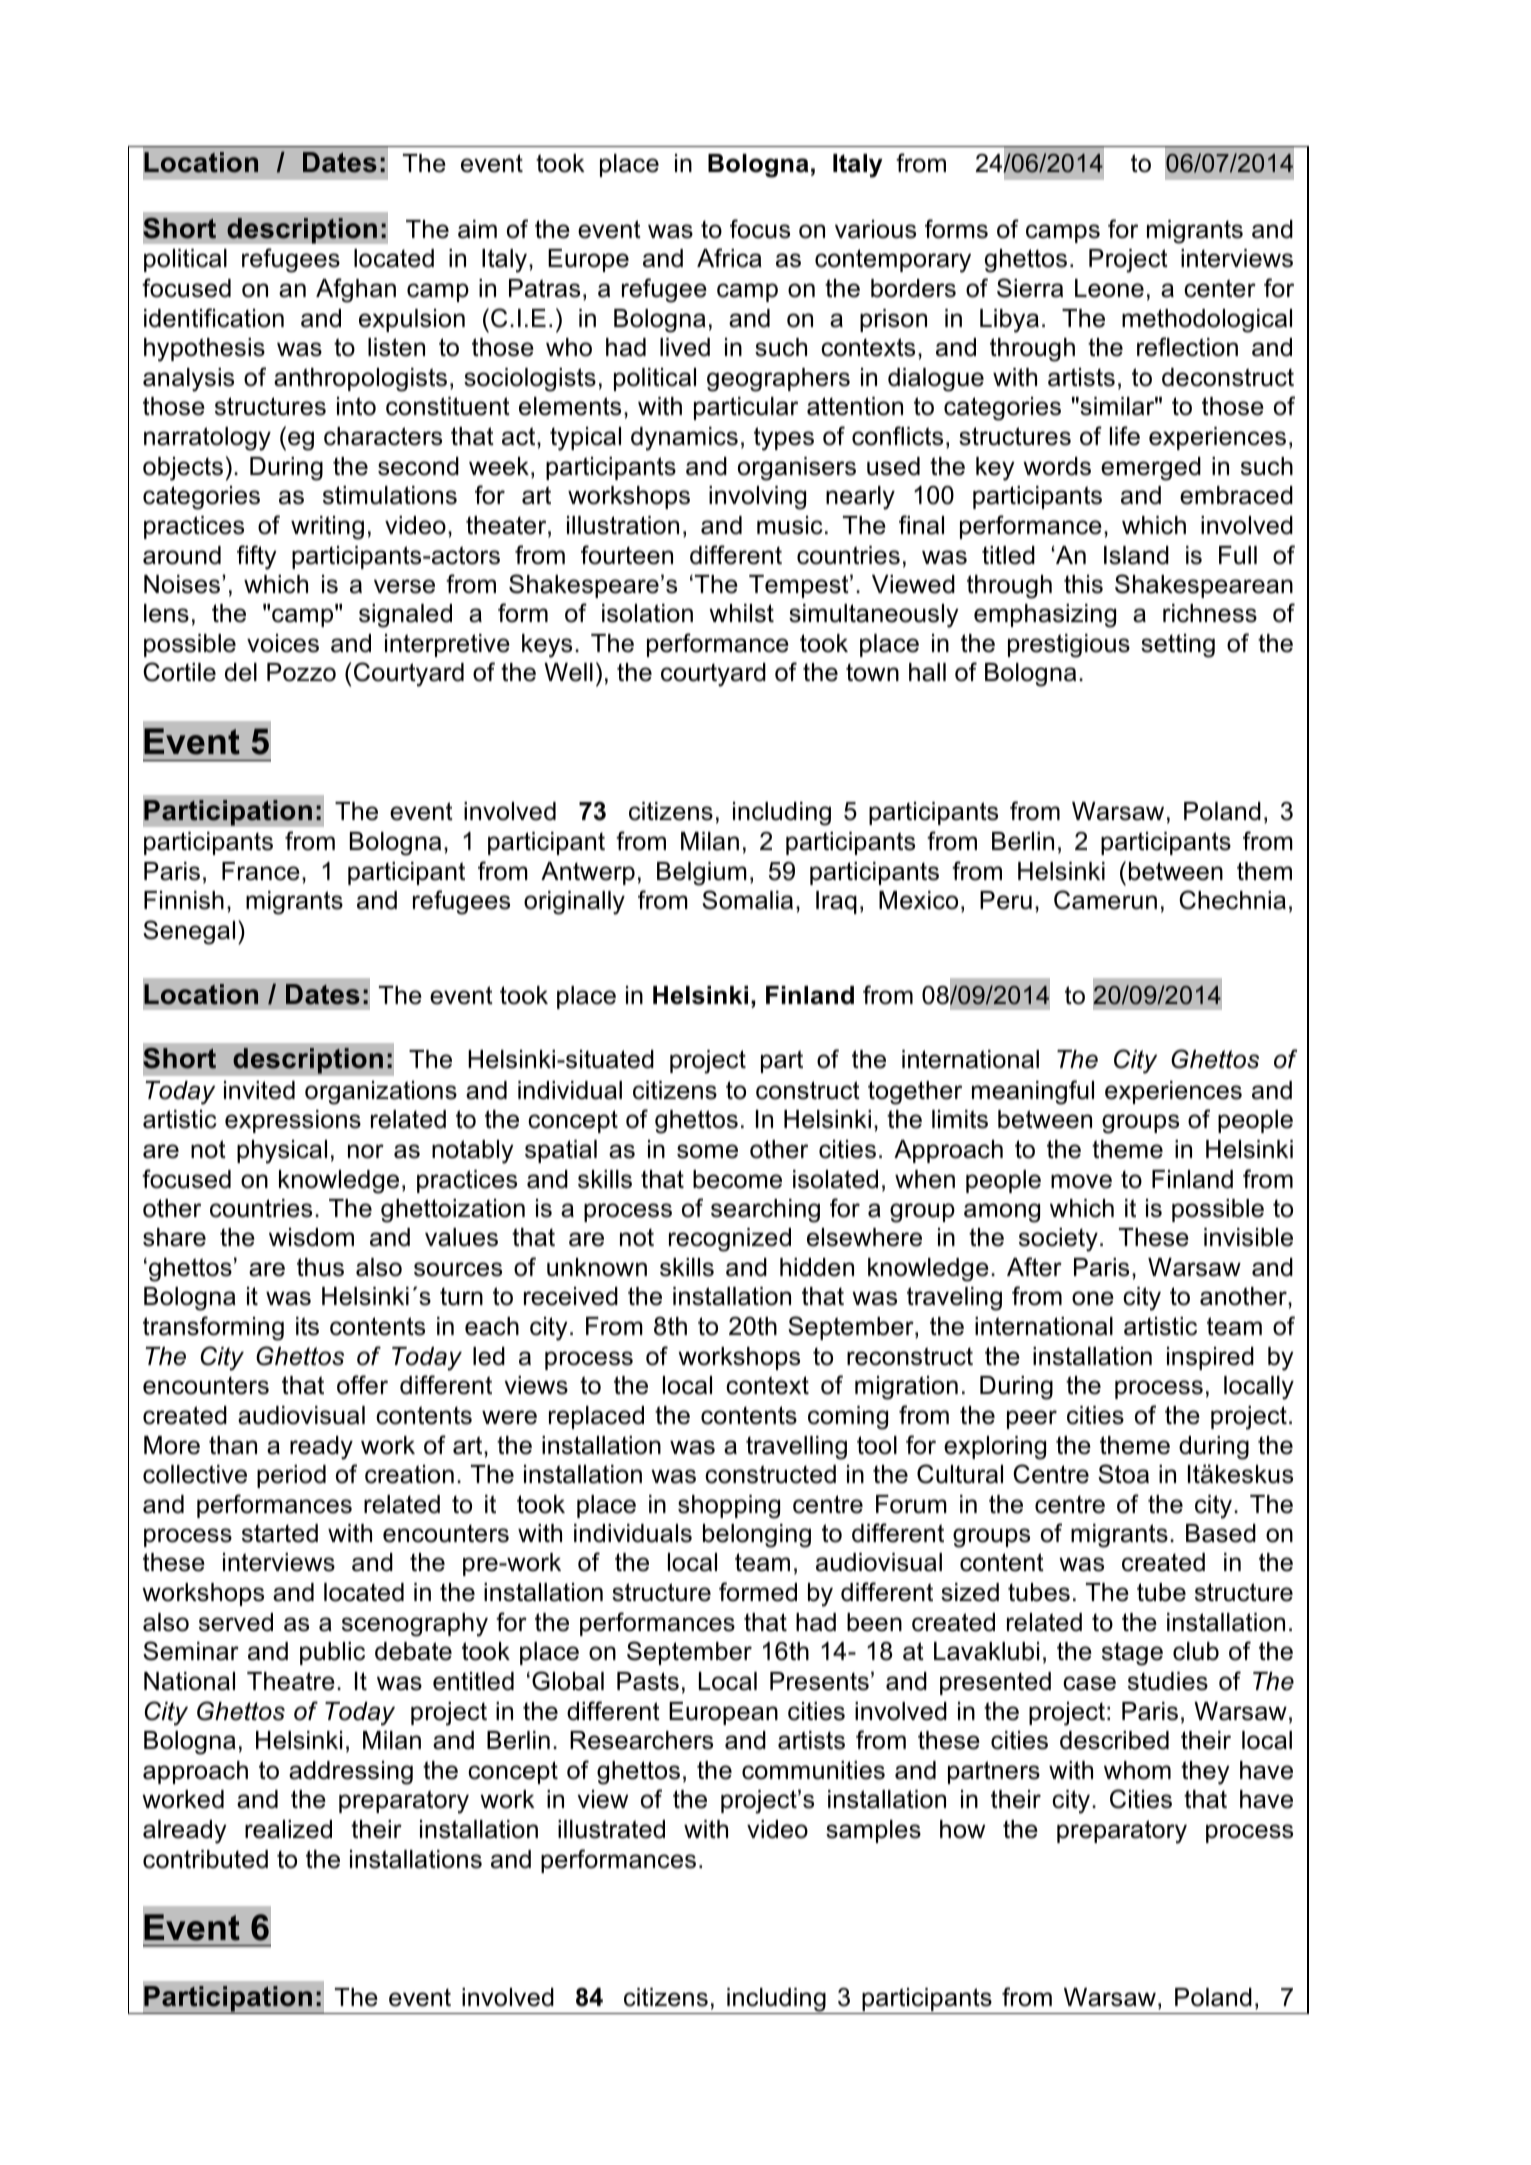 The image size is (1531, 2165). What do you see at coordinates (356, 290) in the page?
I see `Afghan` at bounding box center [356, 290].
